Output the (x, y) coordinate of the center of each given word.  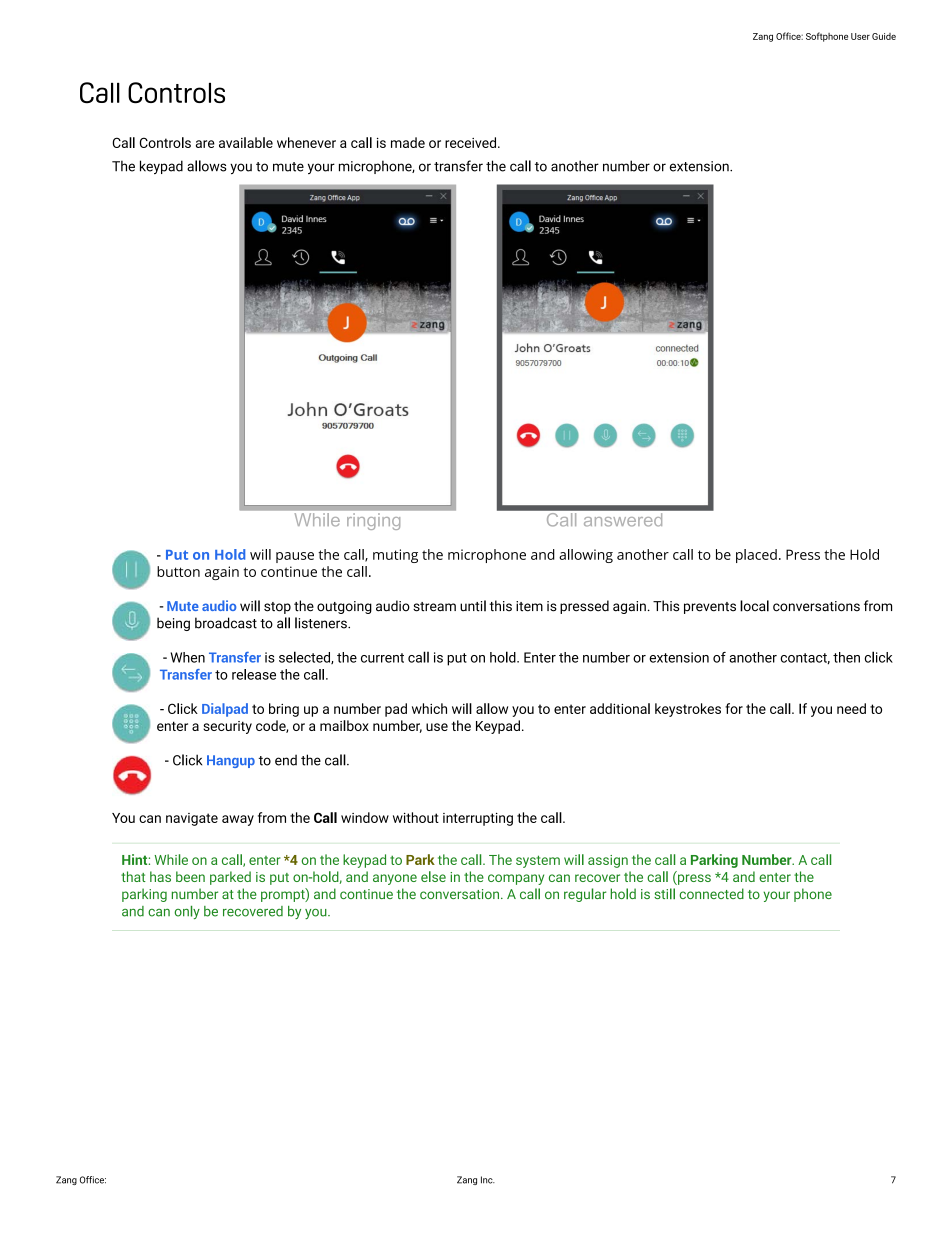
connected (711, 893)
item (529, 606)
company (516, 879)
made (408, 142)
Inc (488, 1180)
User (860, 36)
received (472, 142)
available (246, 142)
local (754, 606)
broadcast (226, 623)
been (190, 876)
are (205, 144)
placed (756, 556)
